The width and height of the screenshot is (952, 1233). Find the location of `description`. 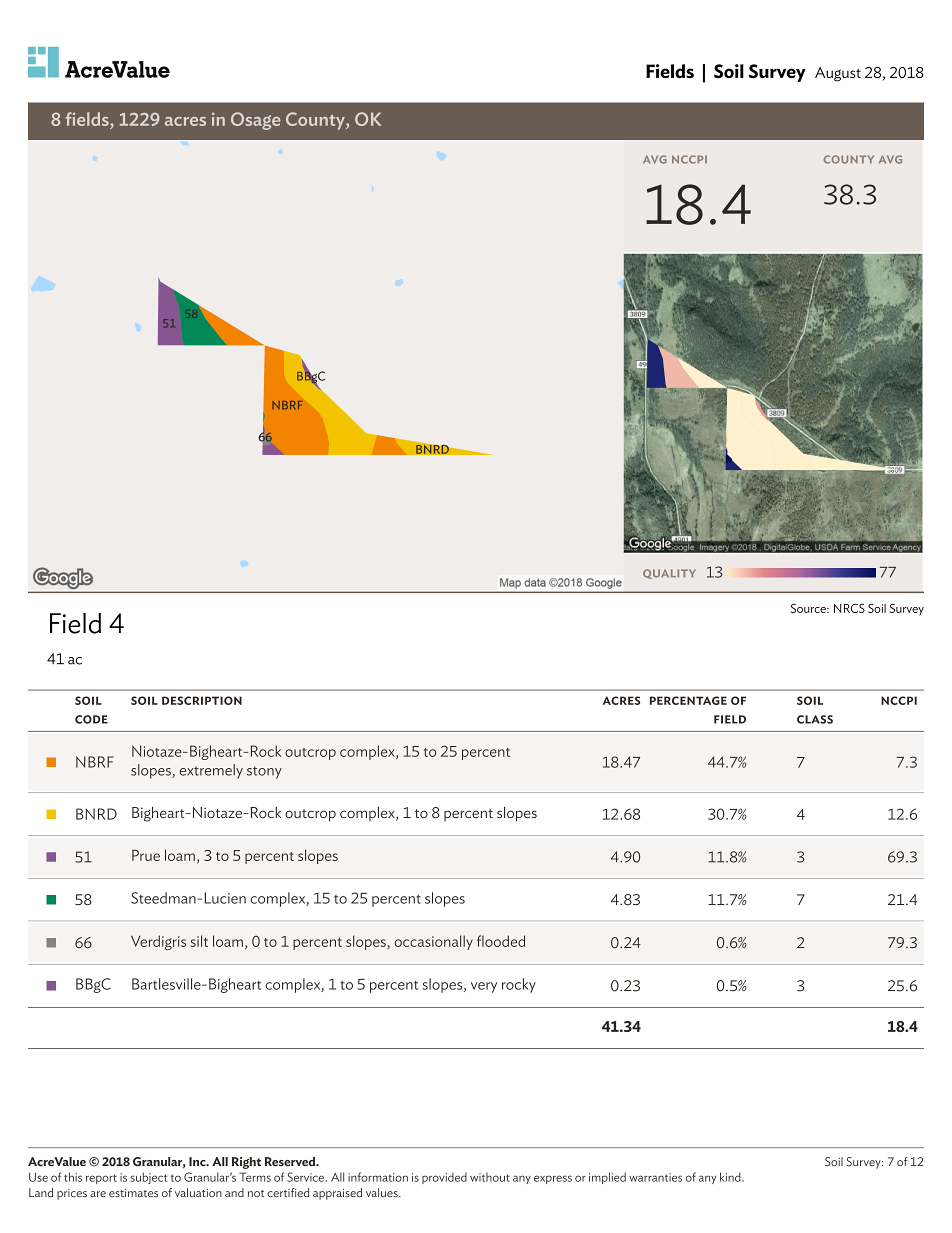

description is located at coordinates (202, 700).
